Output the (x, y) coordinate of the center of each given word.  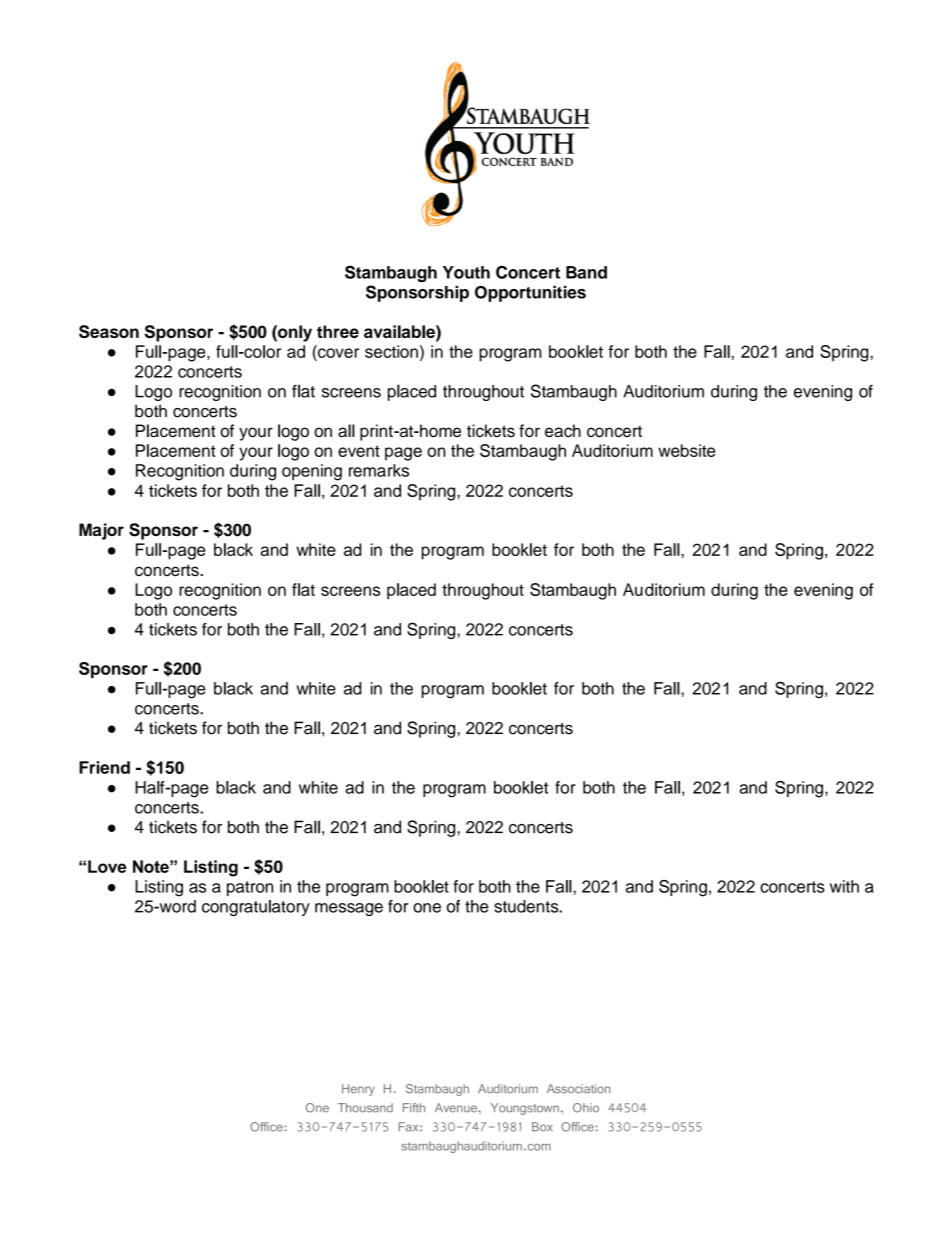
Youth (466, 272)
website (686, 450)
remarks (379, 470)
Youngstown (524, 1109)
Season (109, 332)
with (844, 886)
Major (101, 531)
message (349, 909)
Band (586, 272)
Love (107, 866)
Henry (358, 1090)
